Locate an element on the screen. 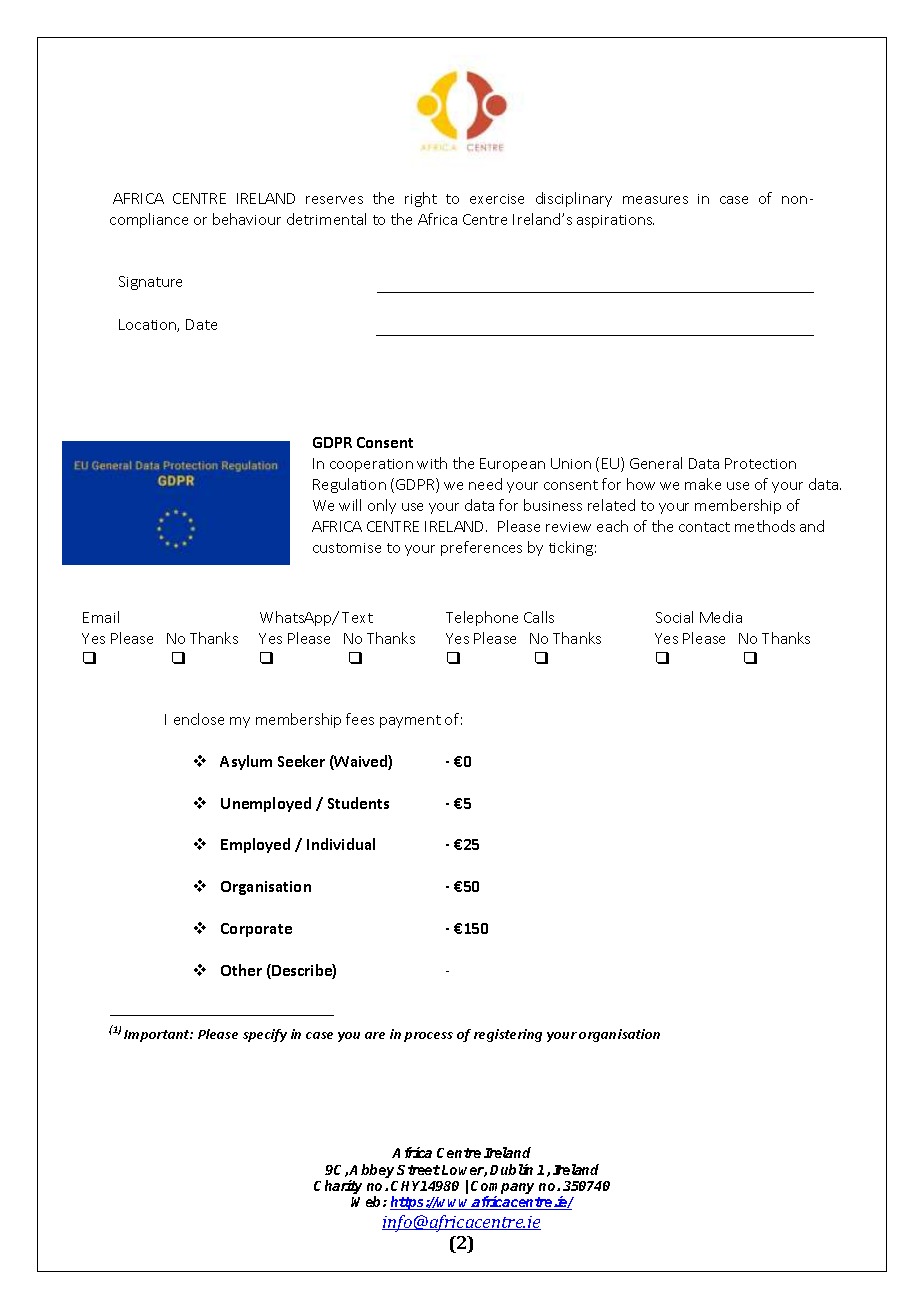 This screenshot has width=924, height=1309. behaviour is located at coordinates (247, 219).
